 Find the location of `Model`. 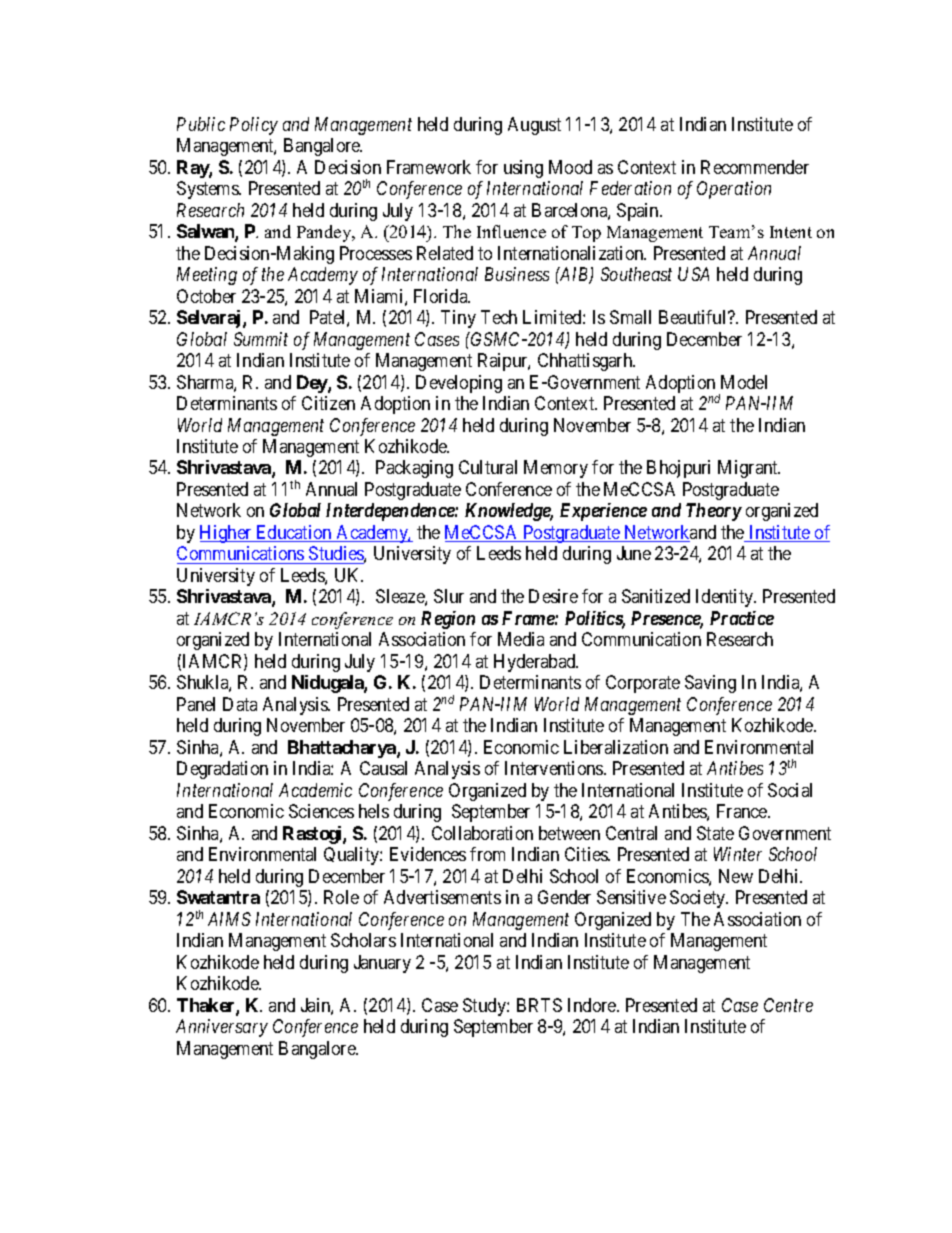

Model is located at coordinates (744, 382).
